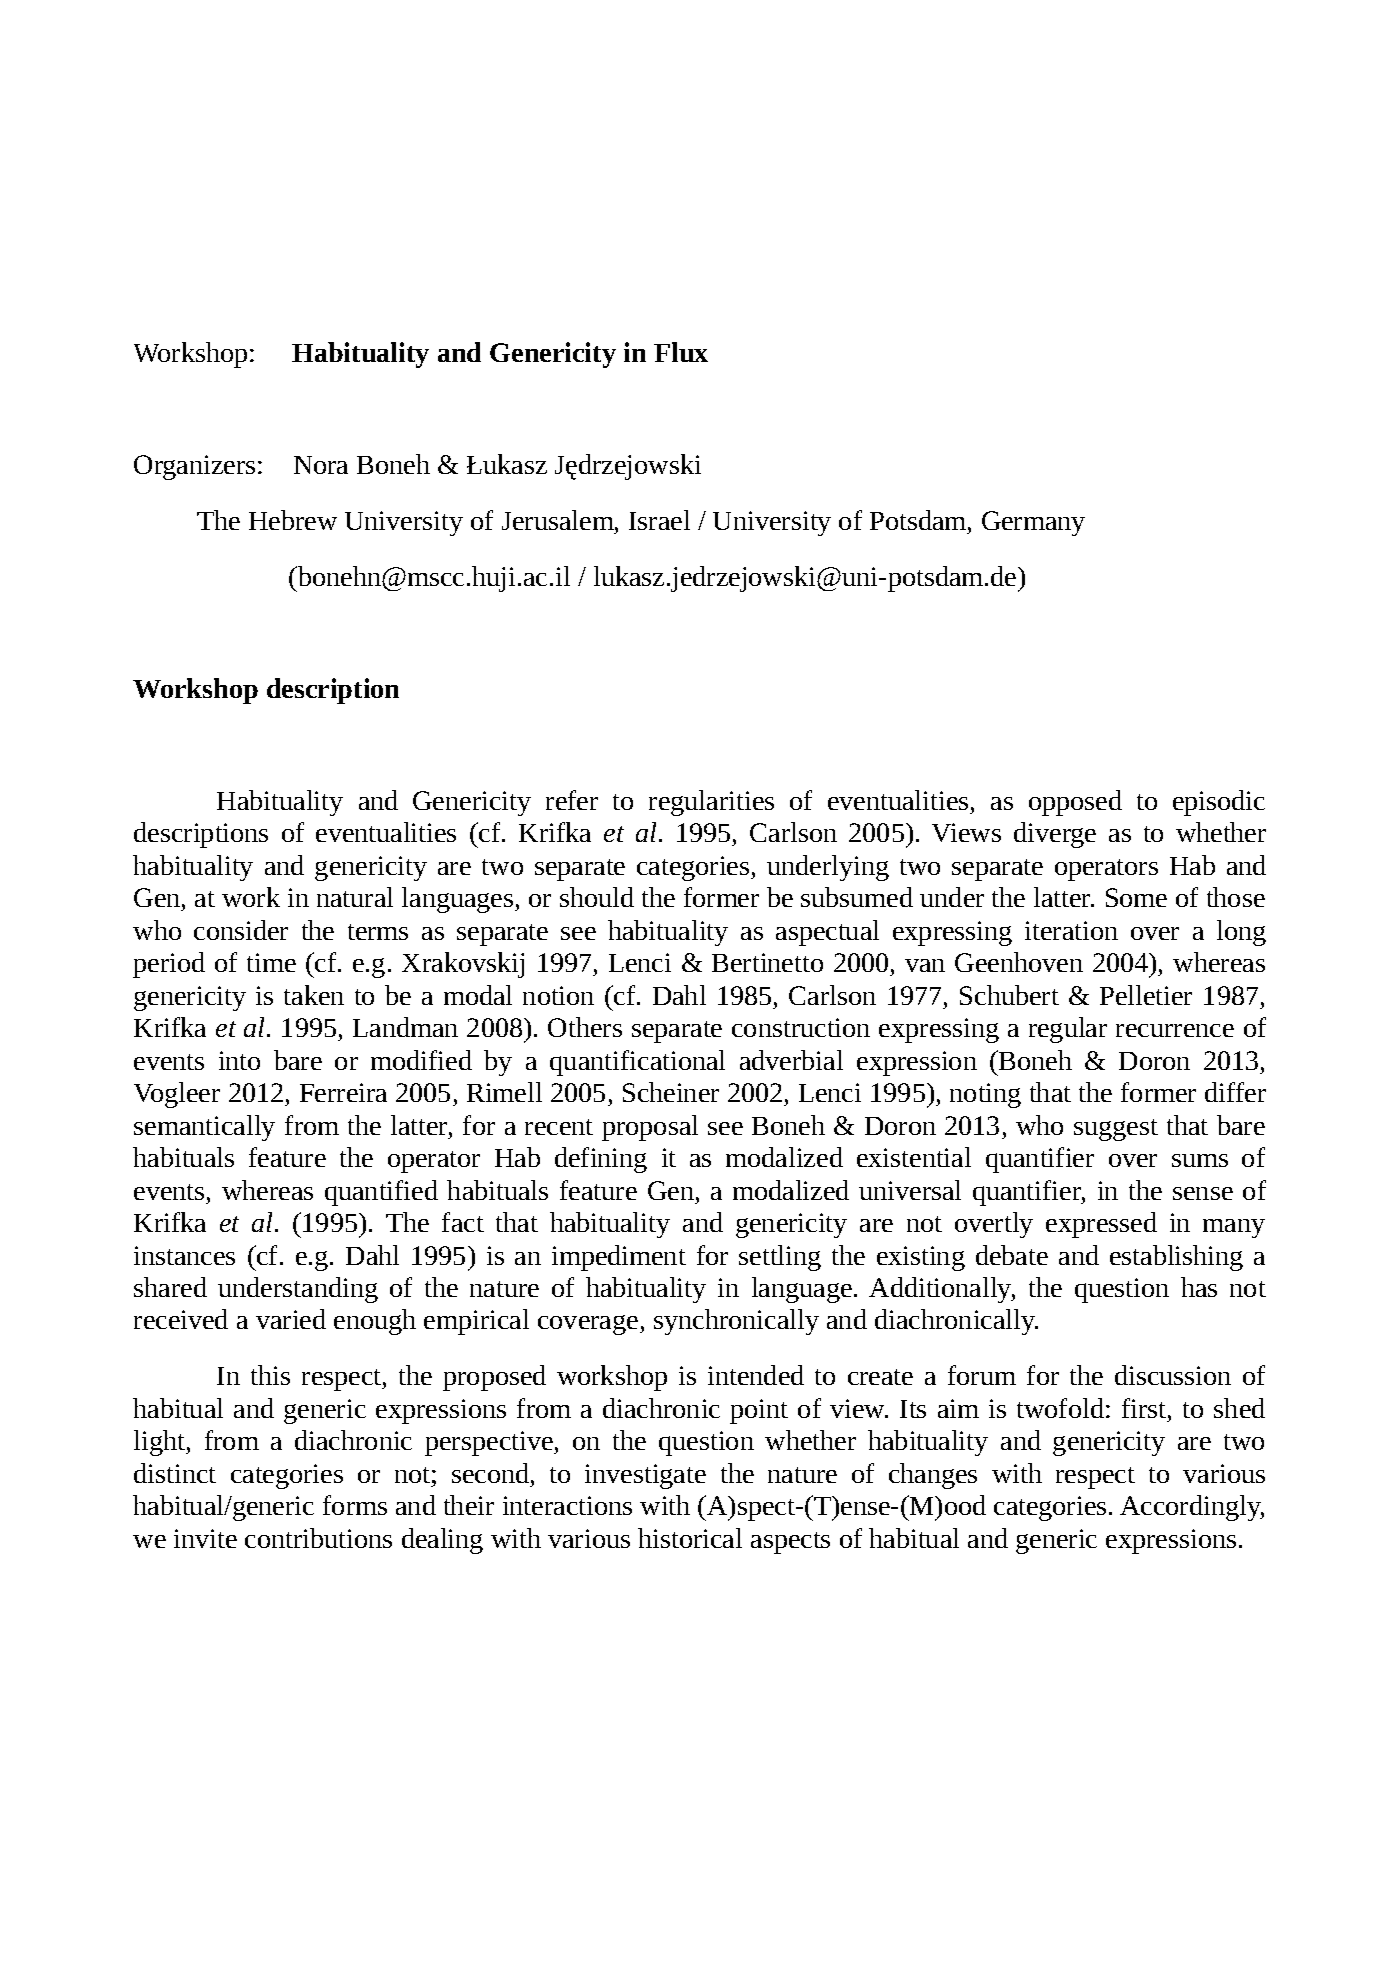 The height and width of the page is (1981, 1400). What do you see at coordinates (321, 465) in the page?
I see `Nora` at bounding box center [321, 465].
